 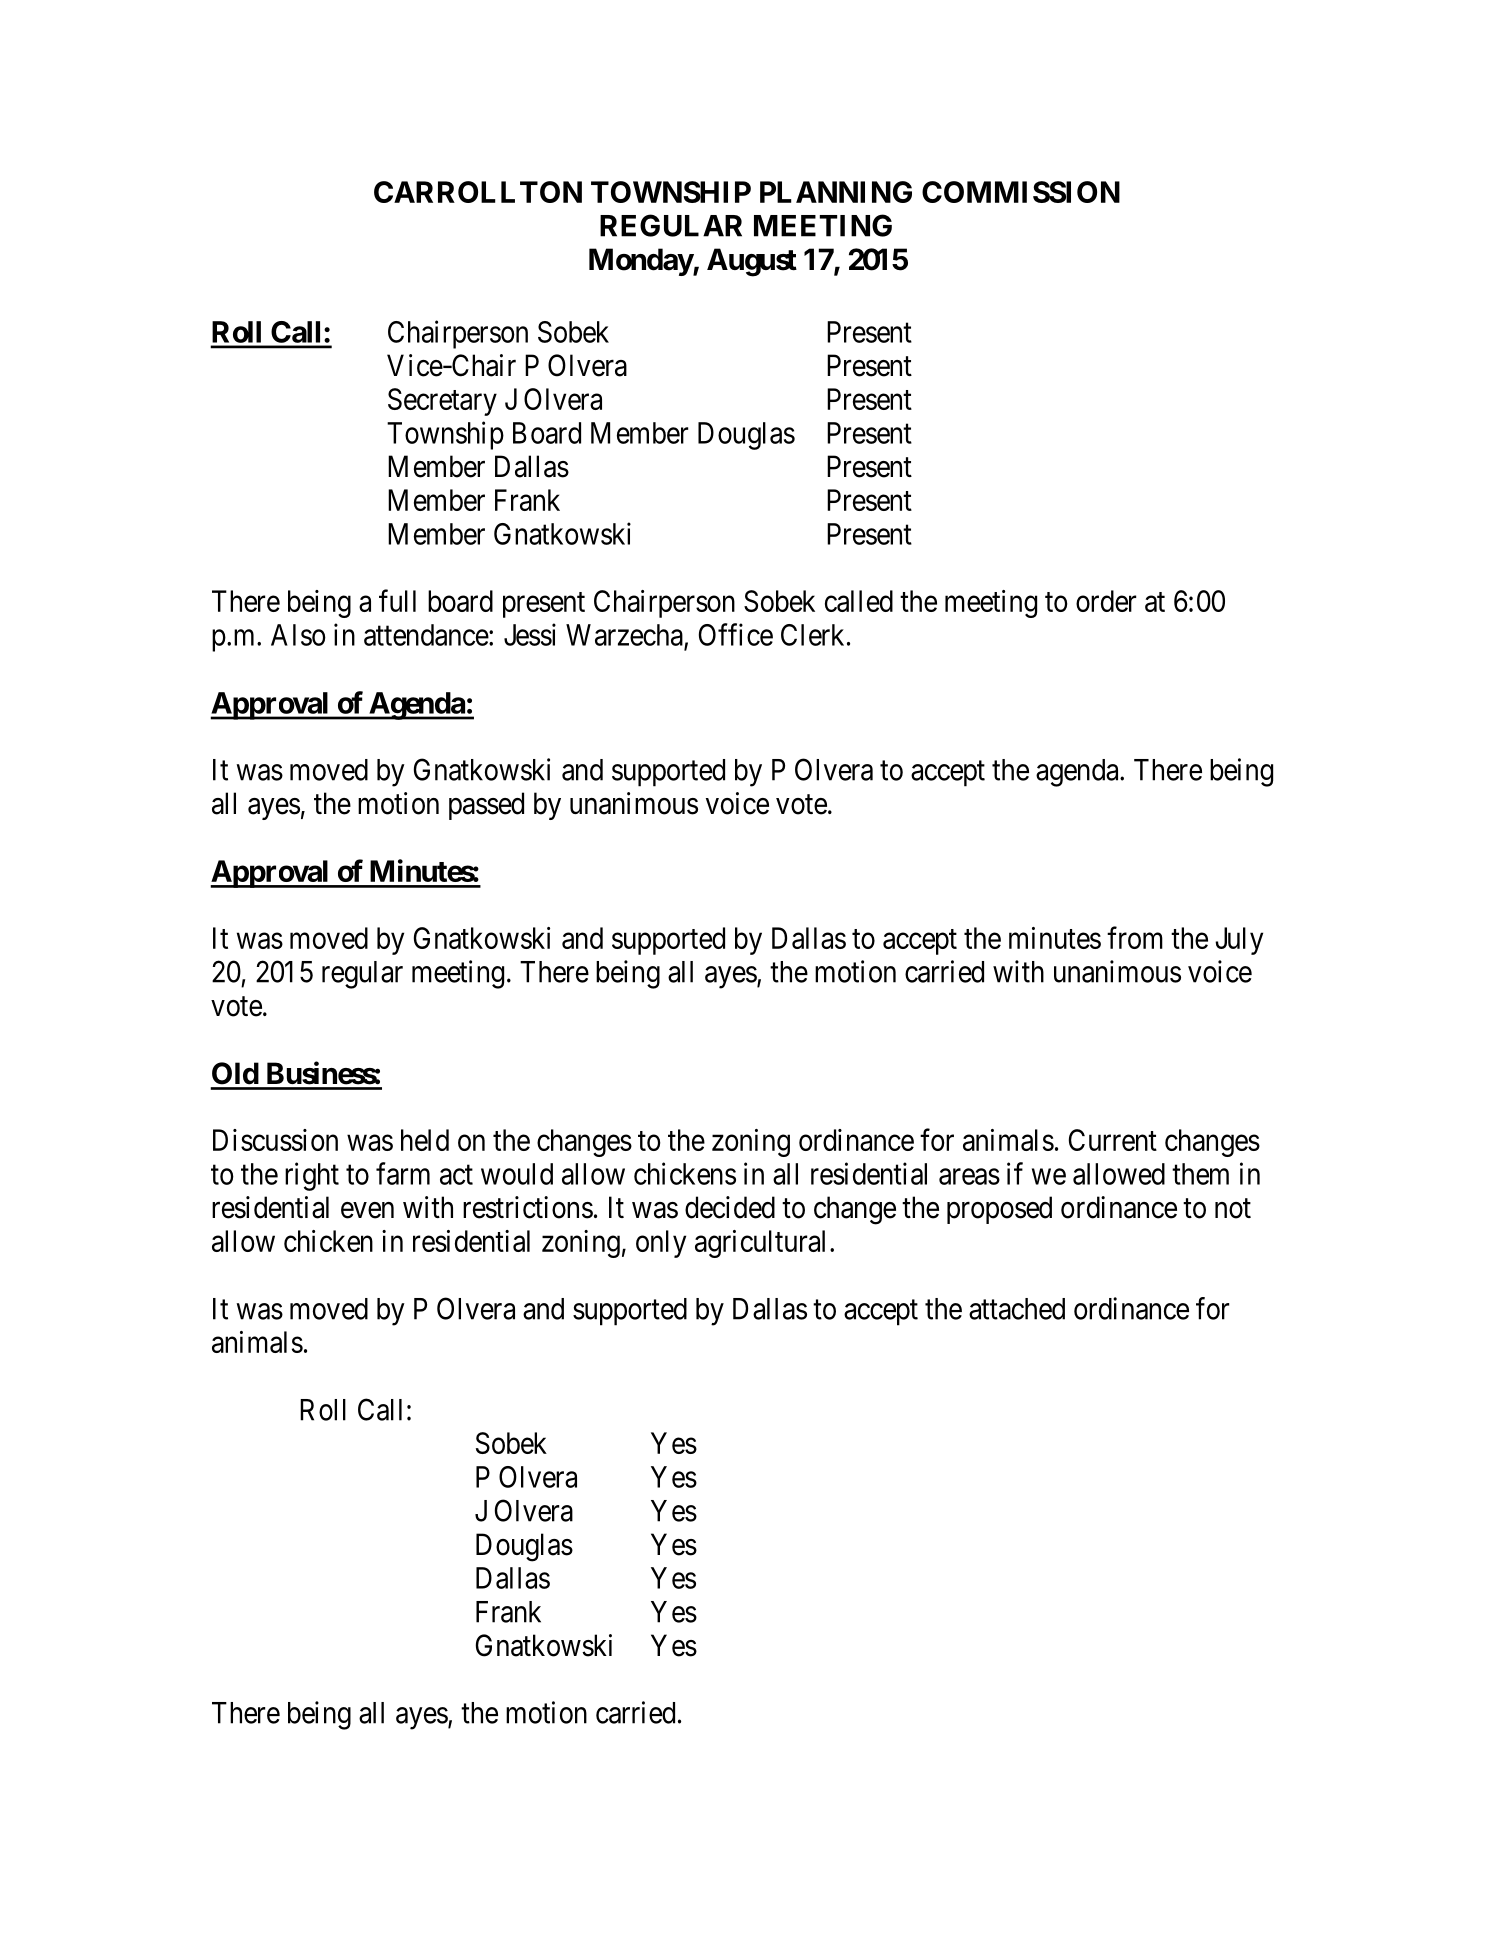 What do you see at coordinates (367, 1210) in the image?
I see `even` at bounding box center [367, 1210].
